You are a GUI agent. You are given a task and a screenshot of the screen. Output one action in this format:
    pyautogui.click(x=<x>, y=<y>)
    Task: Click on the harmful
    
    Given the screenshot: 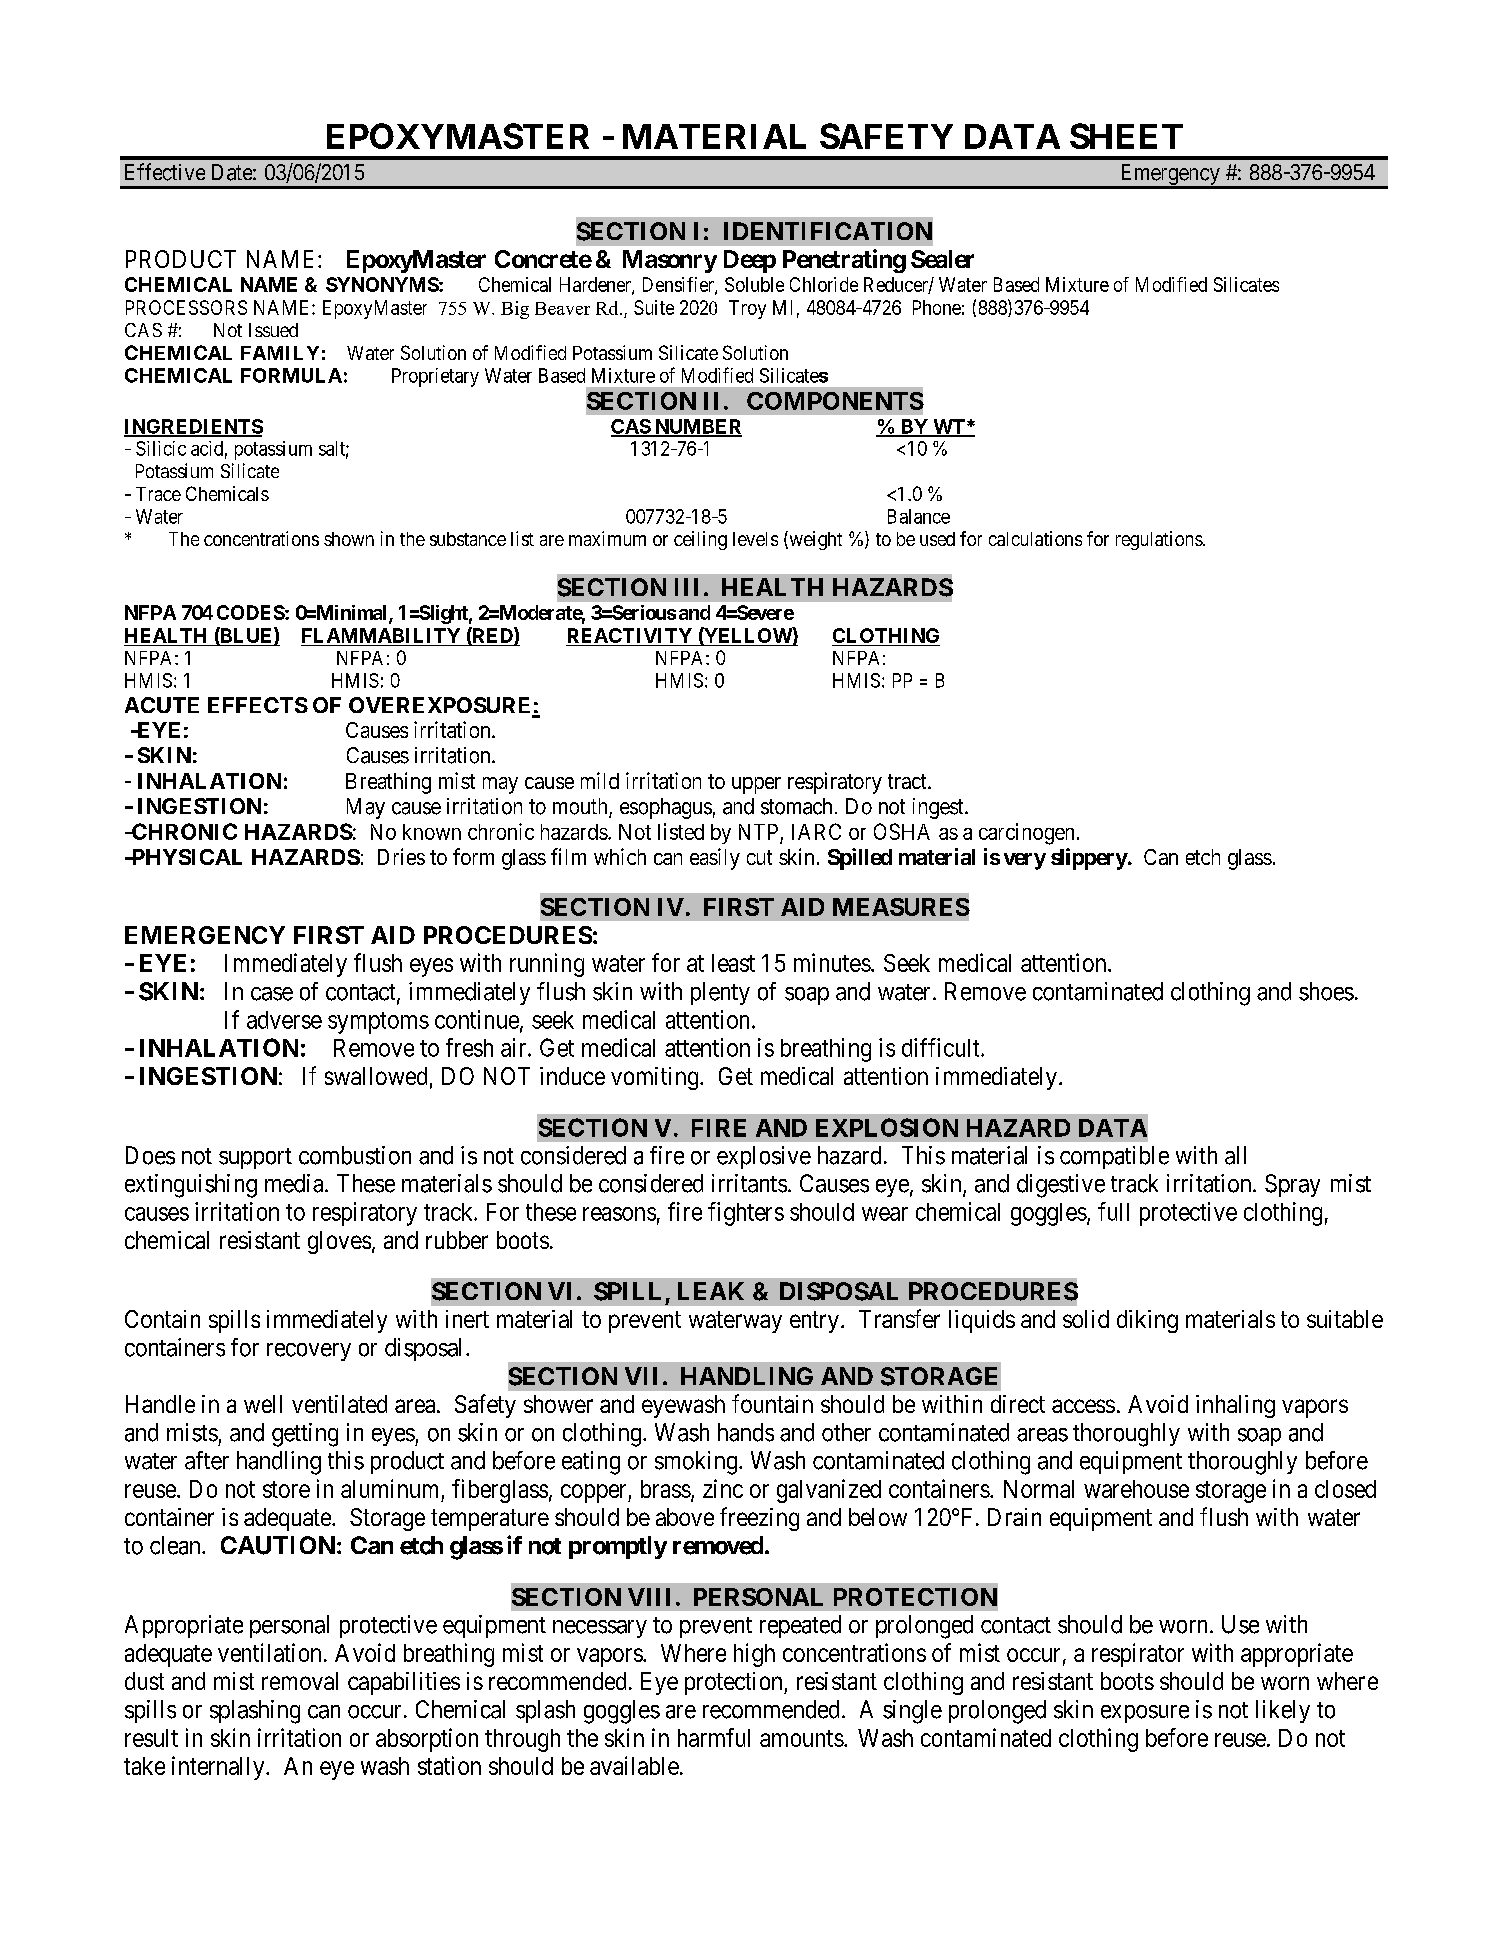 What is the action you would take?
    pyautogui.click(x=714, y=1737)
